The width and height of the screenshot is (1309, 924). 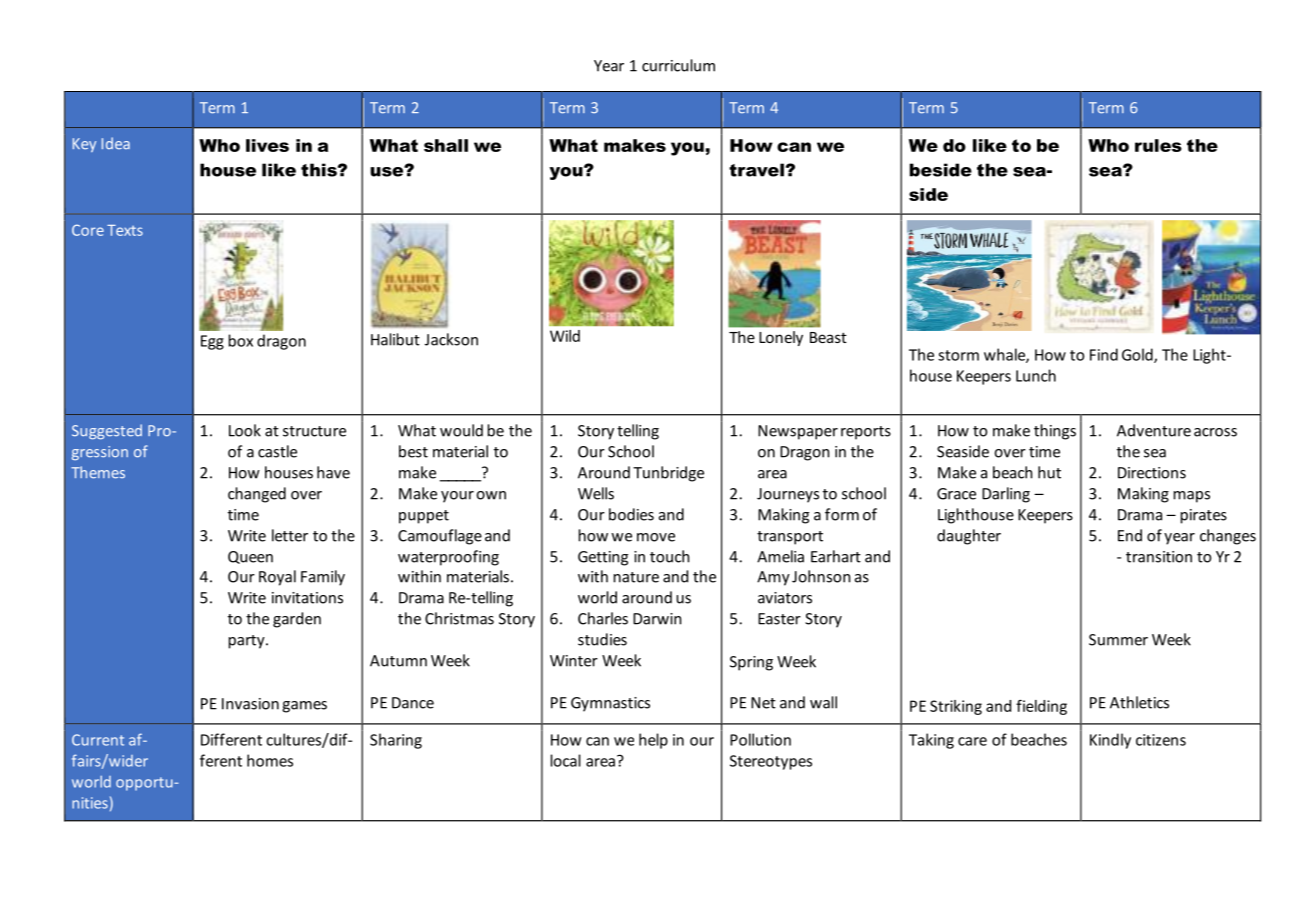 I want to click on Kindly, so click(x=1110, y=741).
